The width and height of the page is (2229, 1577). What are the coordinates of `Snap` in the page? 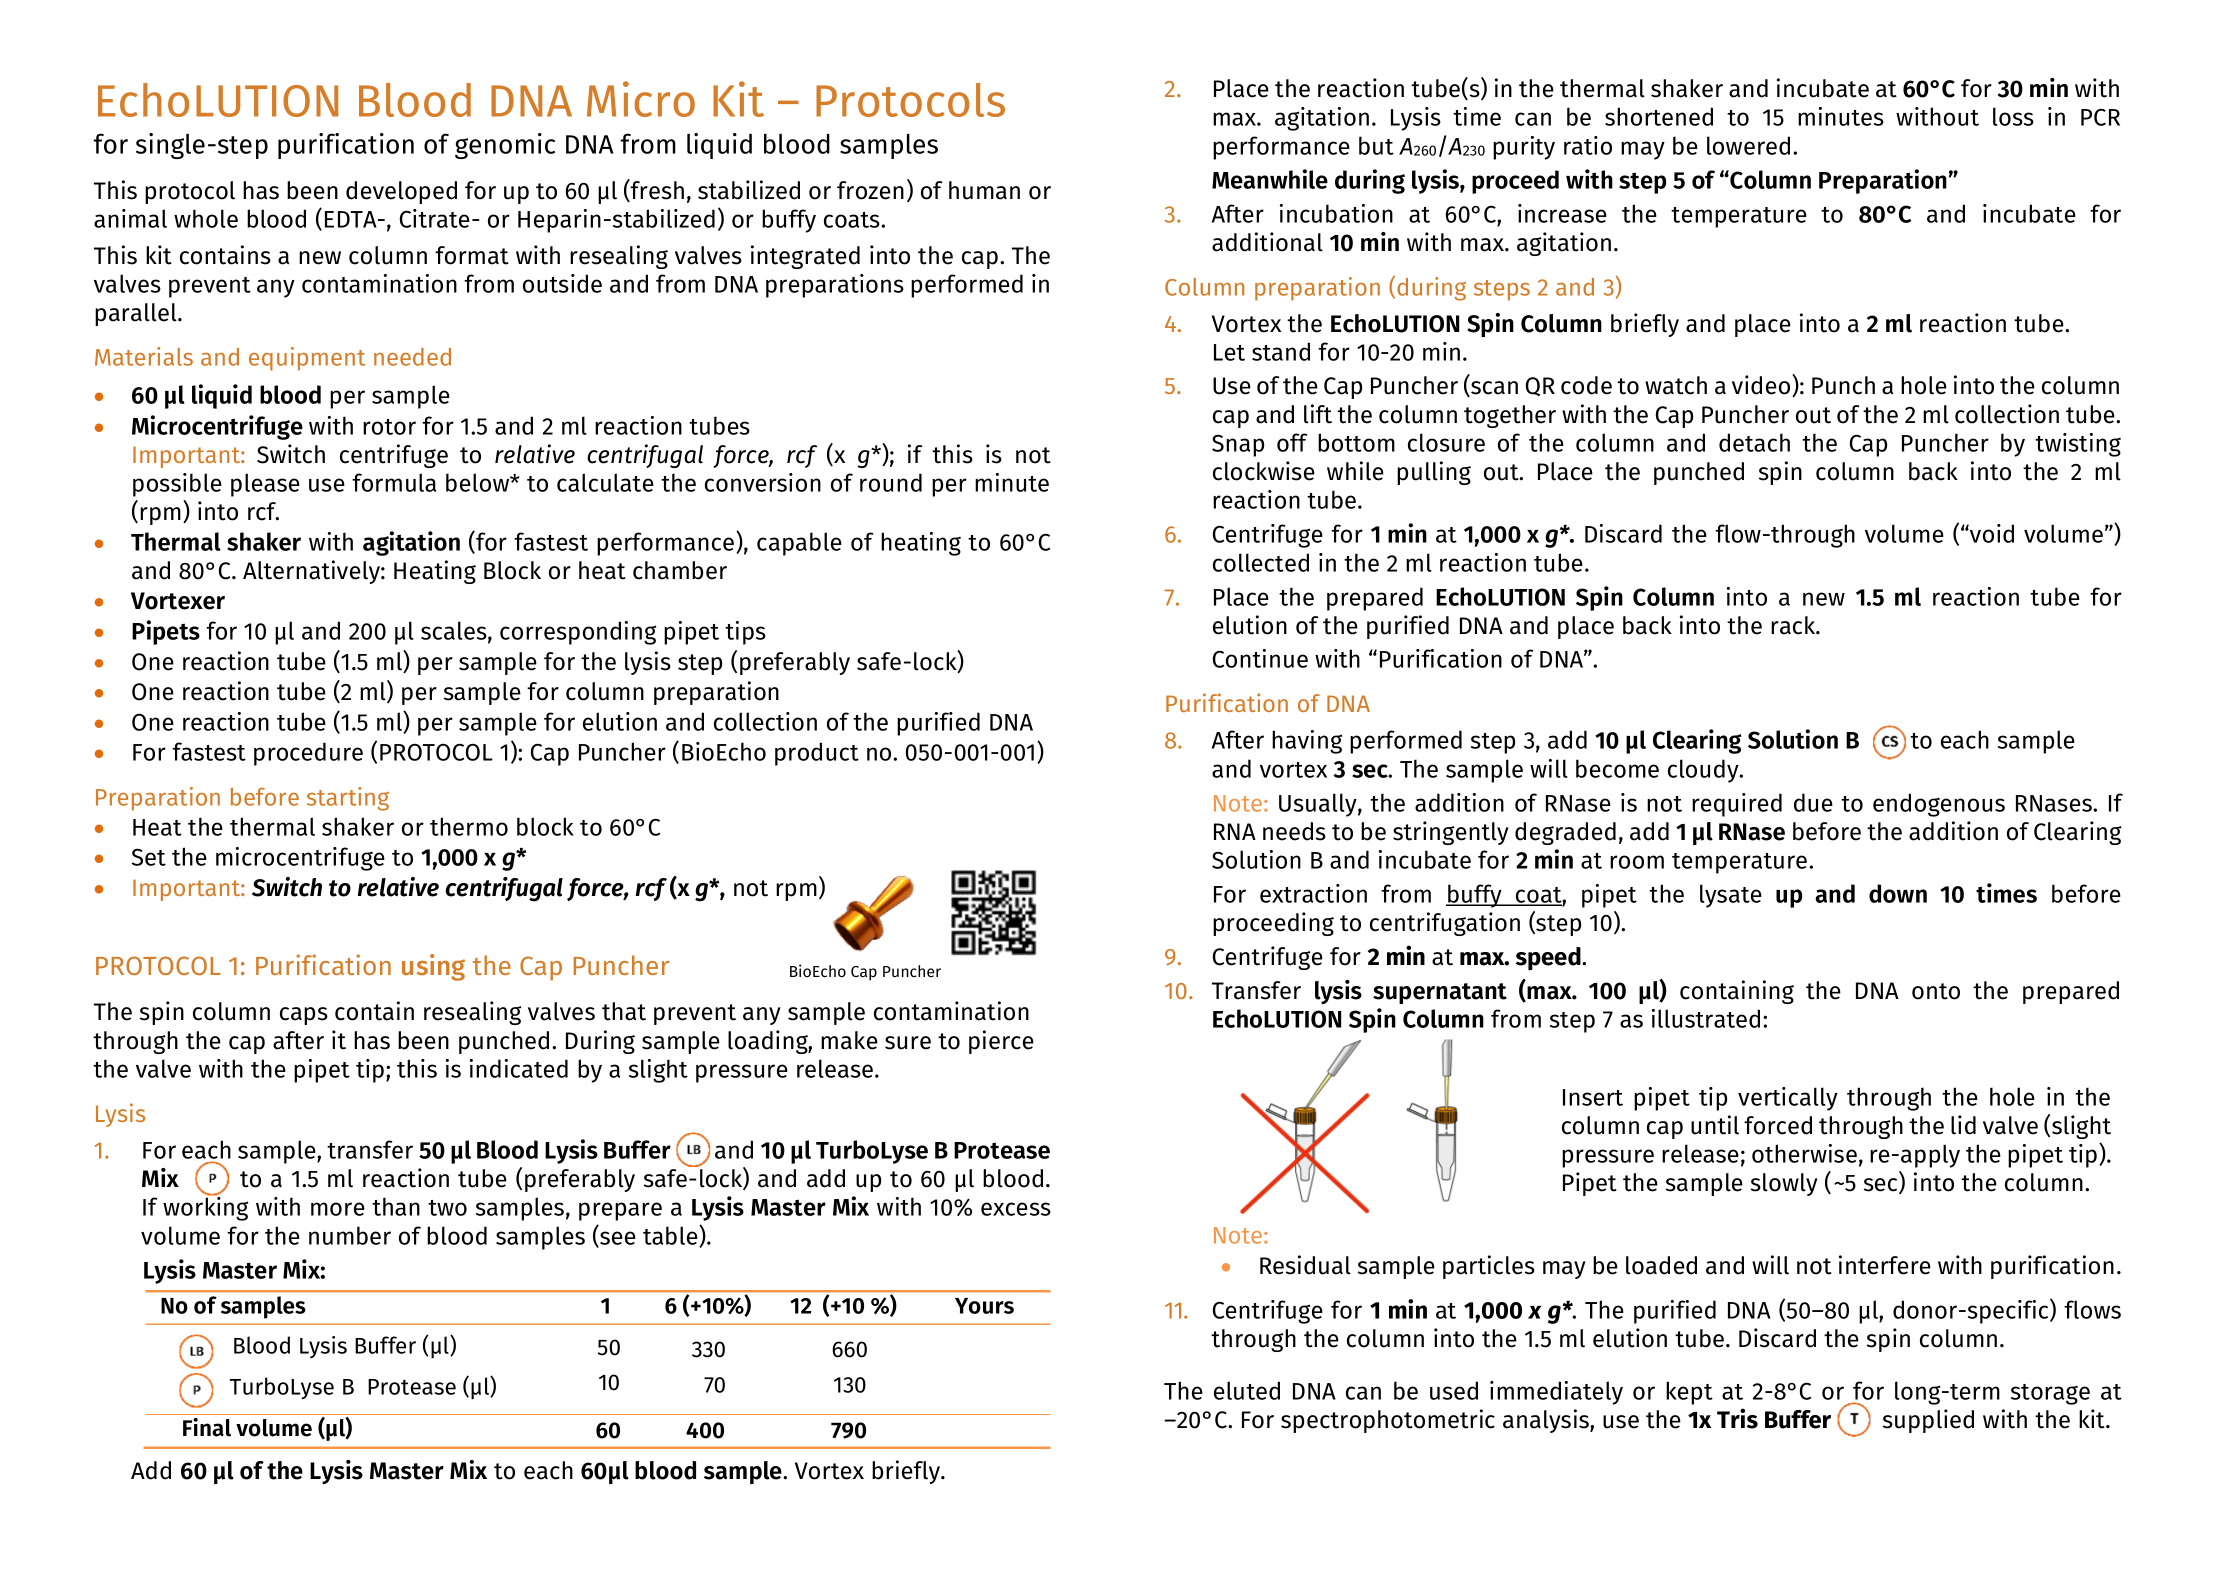 It's located at (1238, 446).
